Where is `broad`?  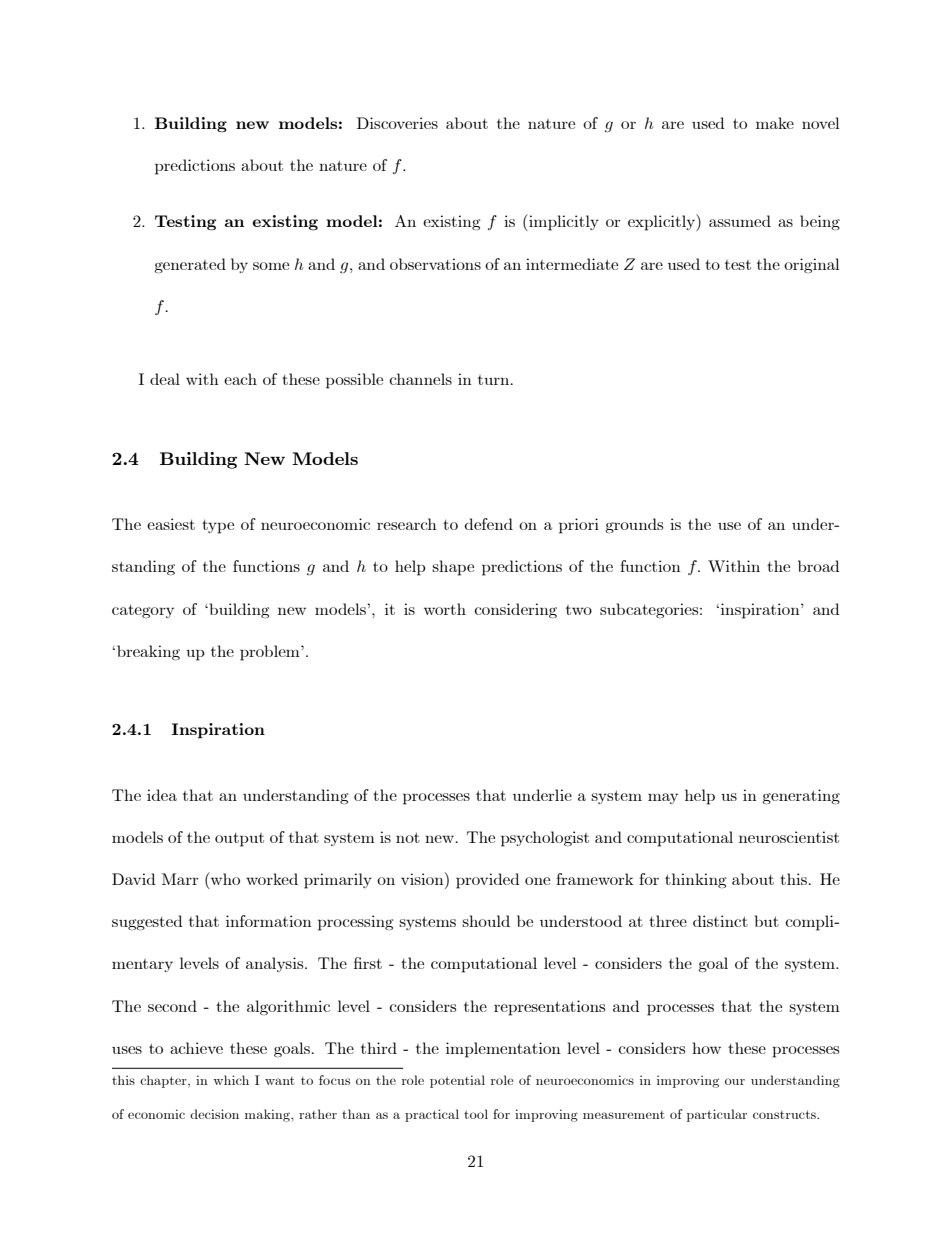 broad is located at coordinates (819, 566).
